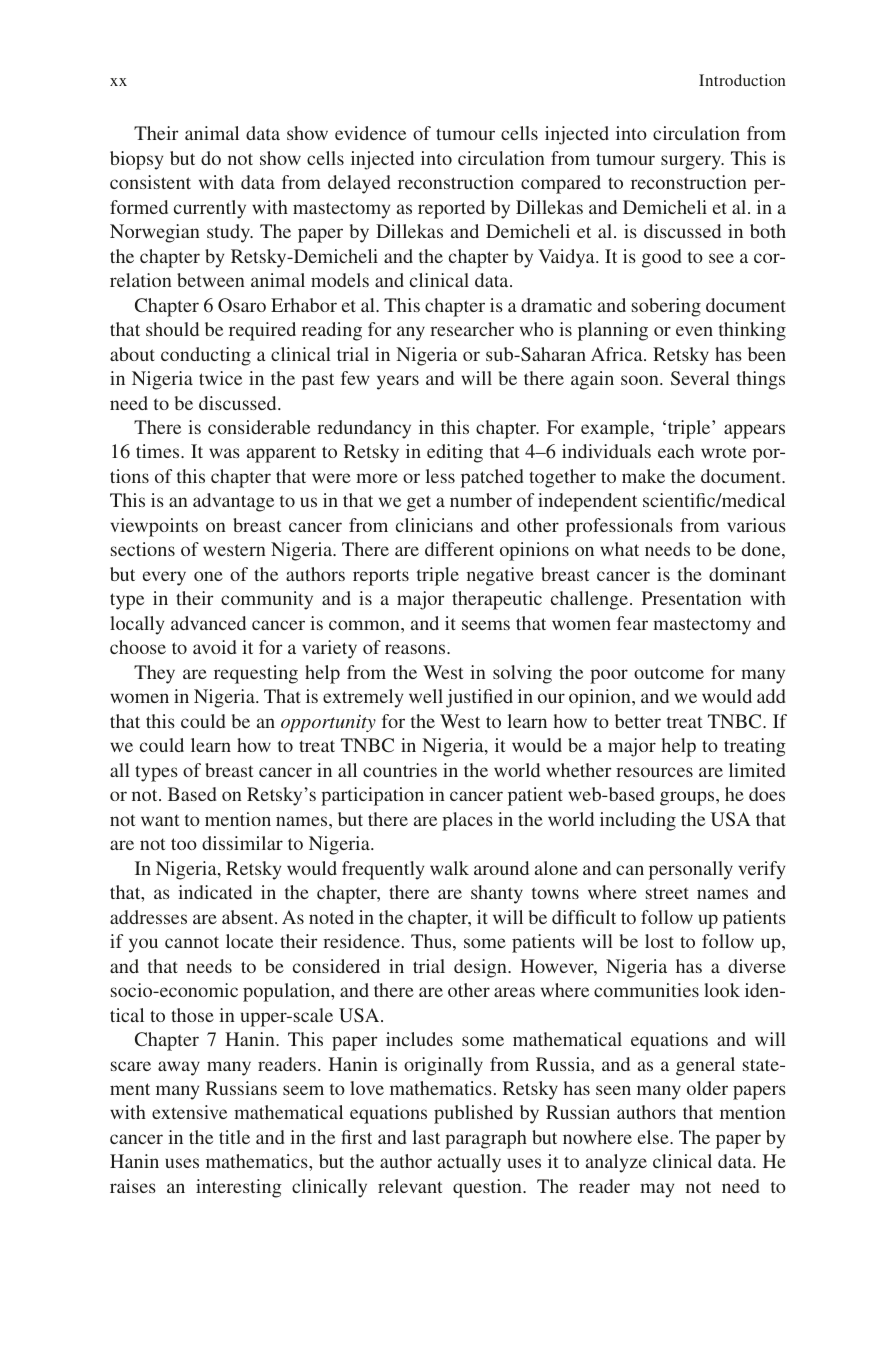 The height and width of the image is (1359, 896). Describe the element at coordinates (481, 968) in the image. I see `design` at that location.
